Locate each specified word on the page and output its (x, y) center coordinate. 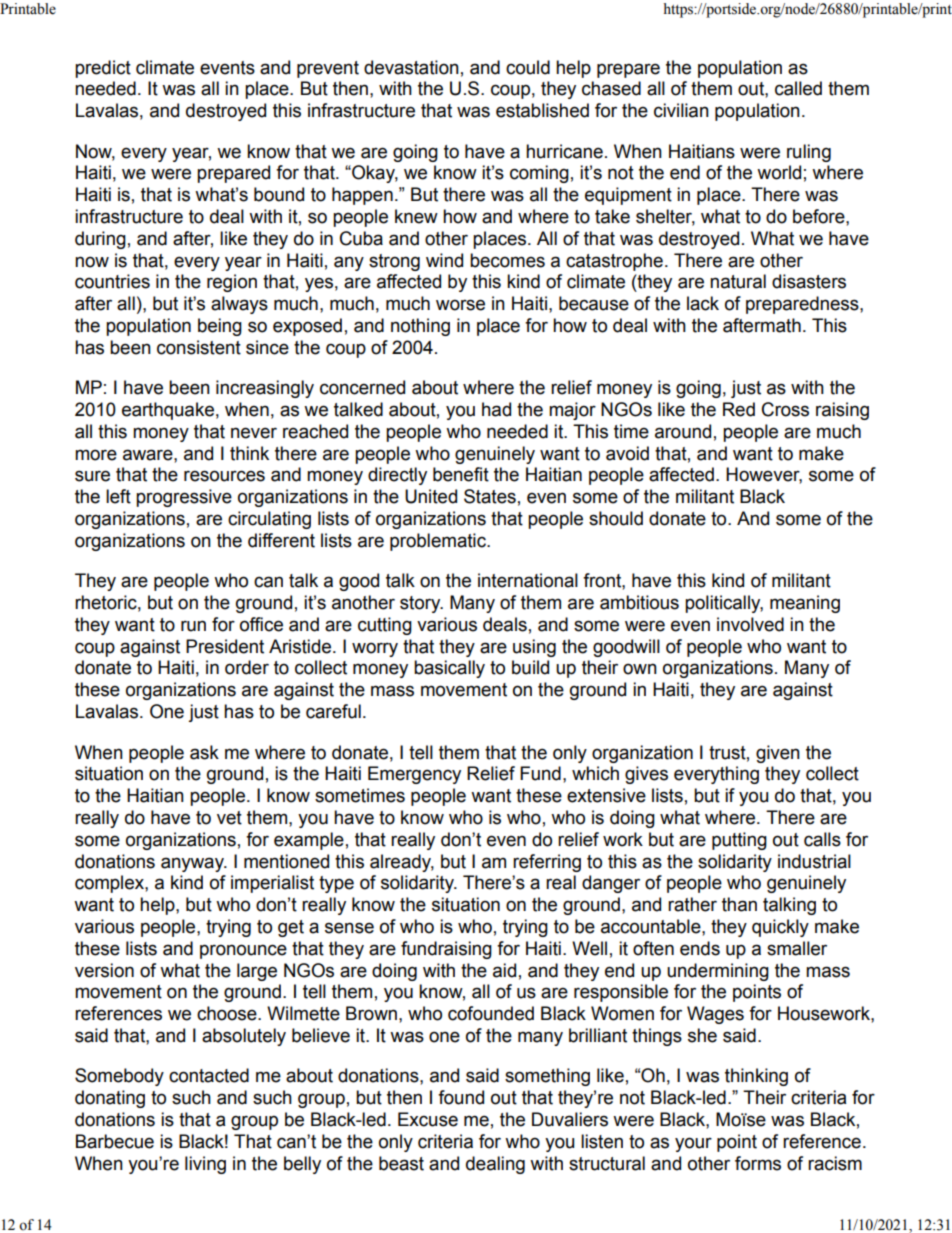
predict (103, 69)
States (490, 496)
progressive (184, 498)
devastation (411, 67)
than (739, 904)
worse (460, 305)
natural (738, 281)
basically (449, 669)
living (205, 1165)
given (778, 754)
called (798, 88)
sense (349, 928)
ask (204, 752)
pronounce (243, 951)
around (683, 431)
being (220, 327)
